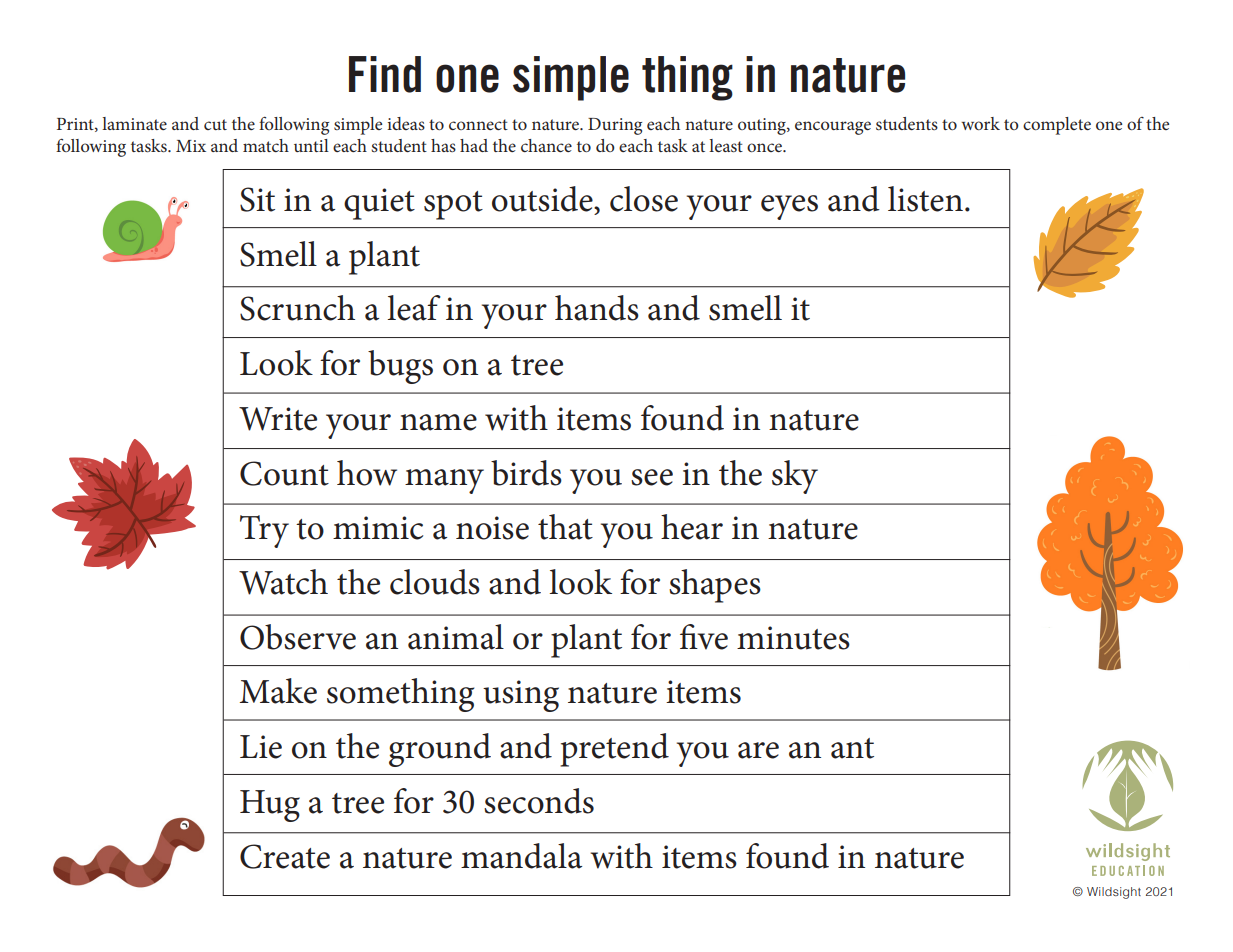  What do you see at coordinates (793, 638) in the document?
I see `minutes` at bounding box center [793, 638].
